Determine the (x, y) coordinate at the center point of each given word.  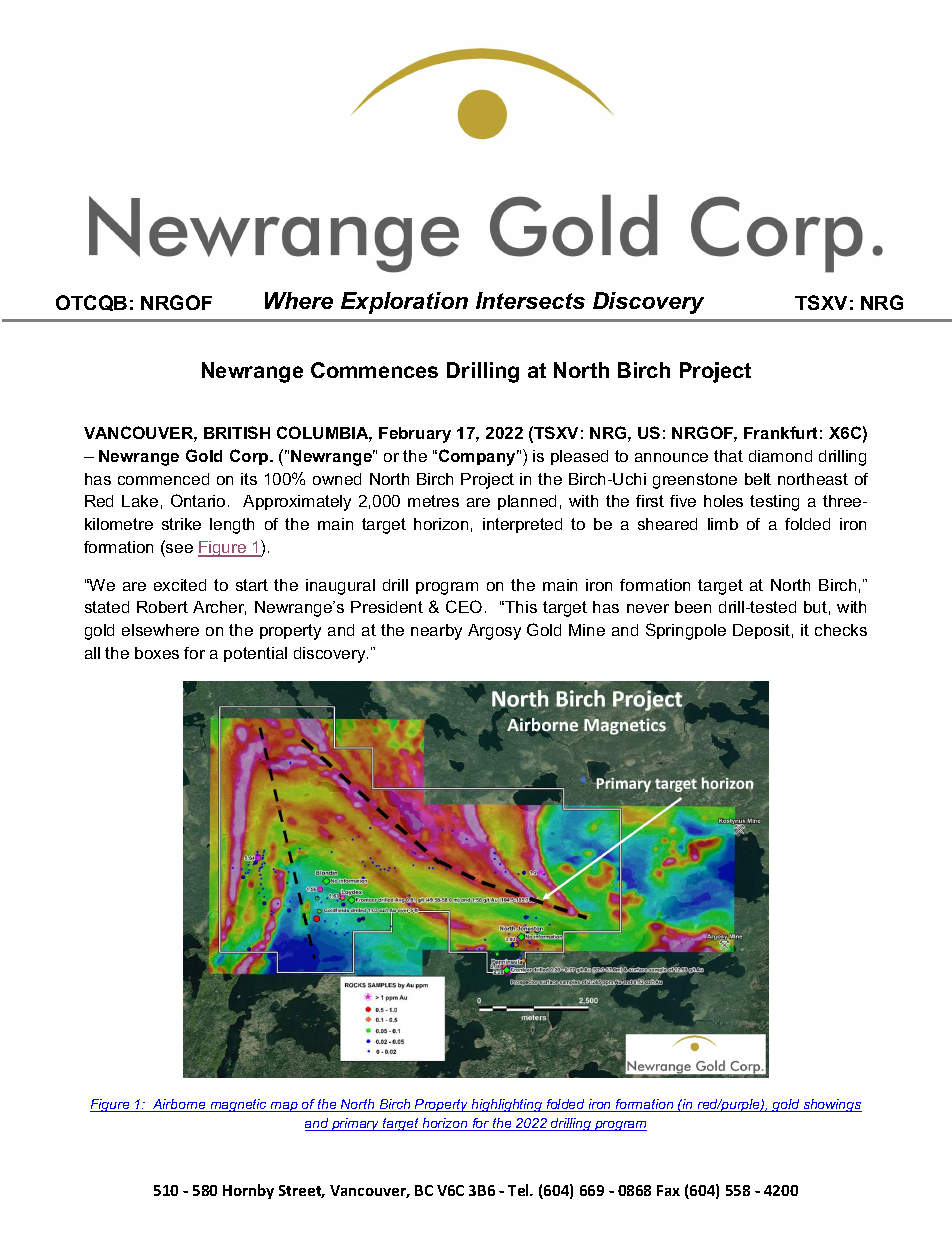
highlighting (507, 1105)
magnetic (238, 1105)
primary (356, 1124)
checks (841, 630)
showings (831, 1105)
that (728, 456)
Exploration (404, 303)
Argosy (494, 632)
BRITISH (237, 432)
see (179, 548)
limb (723, 524)
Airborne (179, 1105)
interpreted (522, 525)
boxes (157, 653)
